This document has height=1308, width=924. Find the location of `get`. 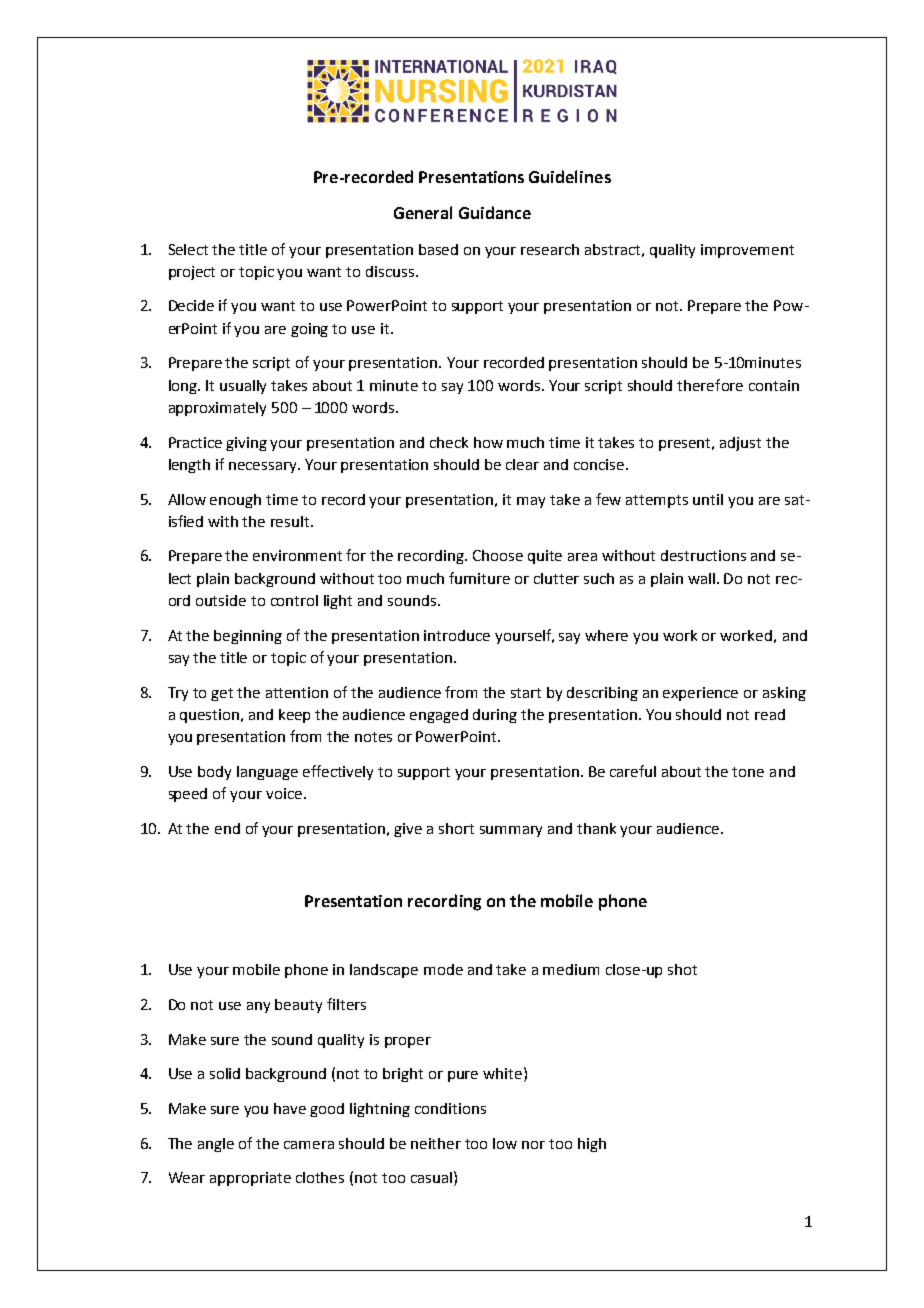

get is located at coordinates (222, 694).
